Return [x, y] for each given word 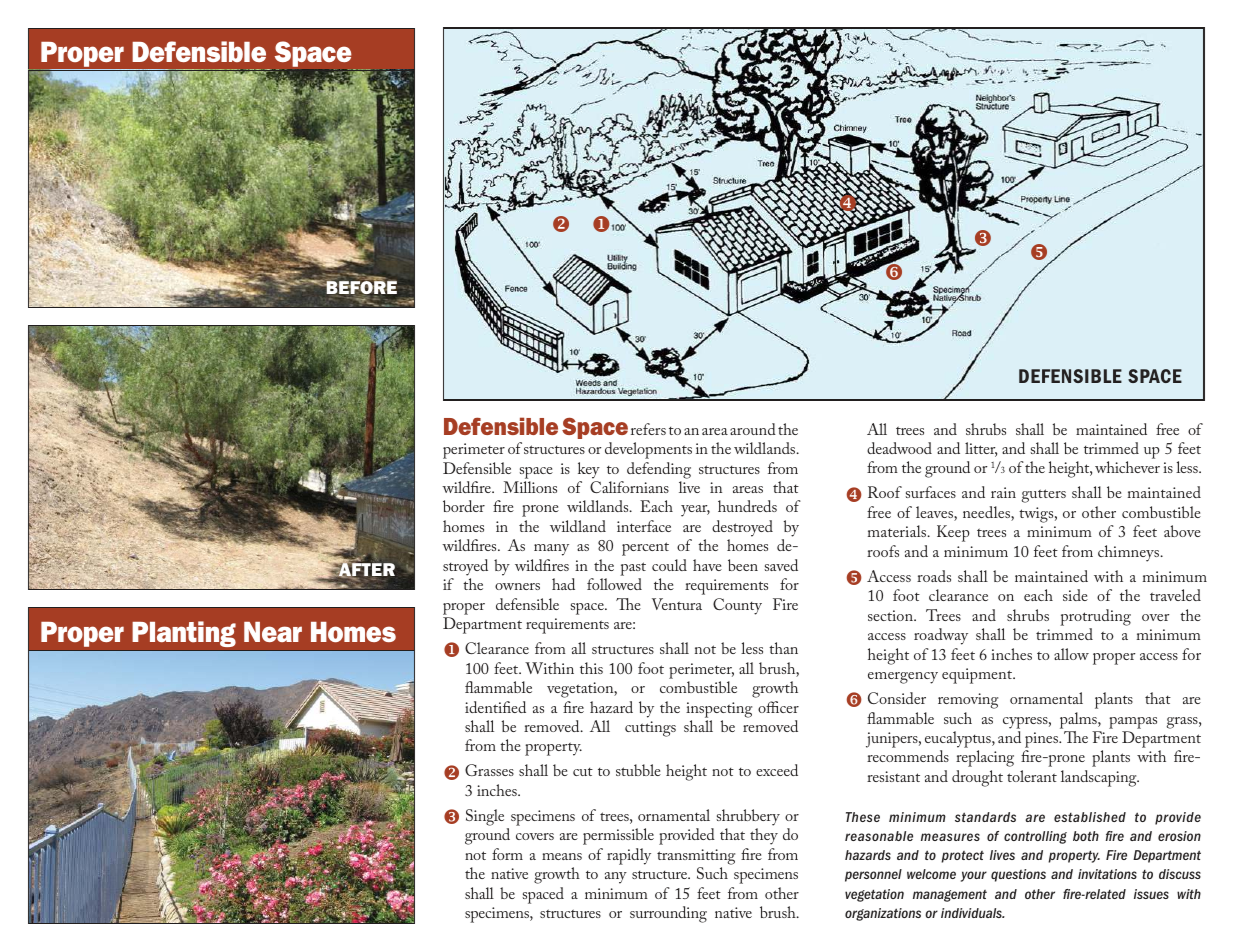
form [507, 854]
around [753, 429]
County [737, 606]
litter [981, 449]
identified [495, 707]
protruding [1095, 617]
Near [273, 632]
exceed [777, 770]
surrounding [668, 914]
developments [648, 450]
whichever [1127, 467]
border [464, 506]
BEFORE [361, 288]
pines [1042, 740]
